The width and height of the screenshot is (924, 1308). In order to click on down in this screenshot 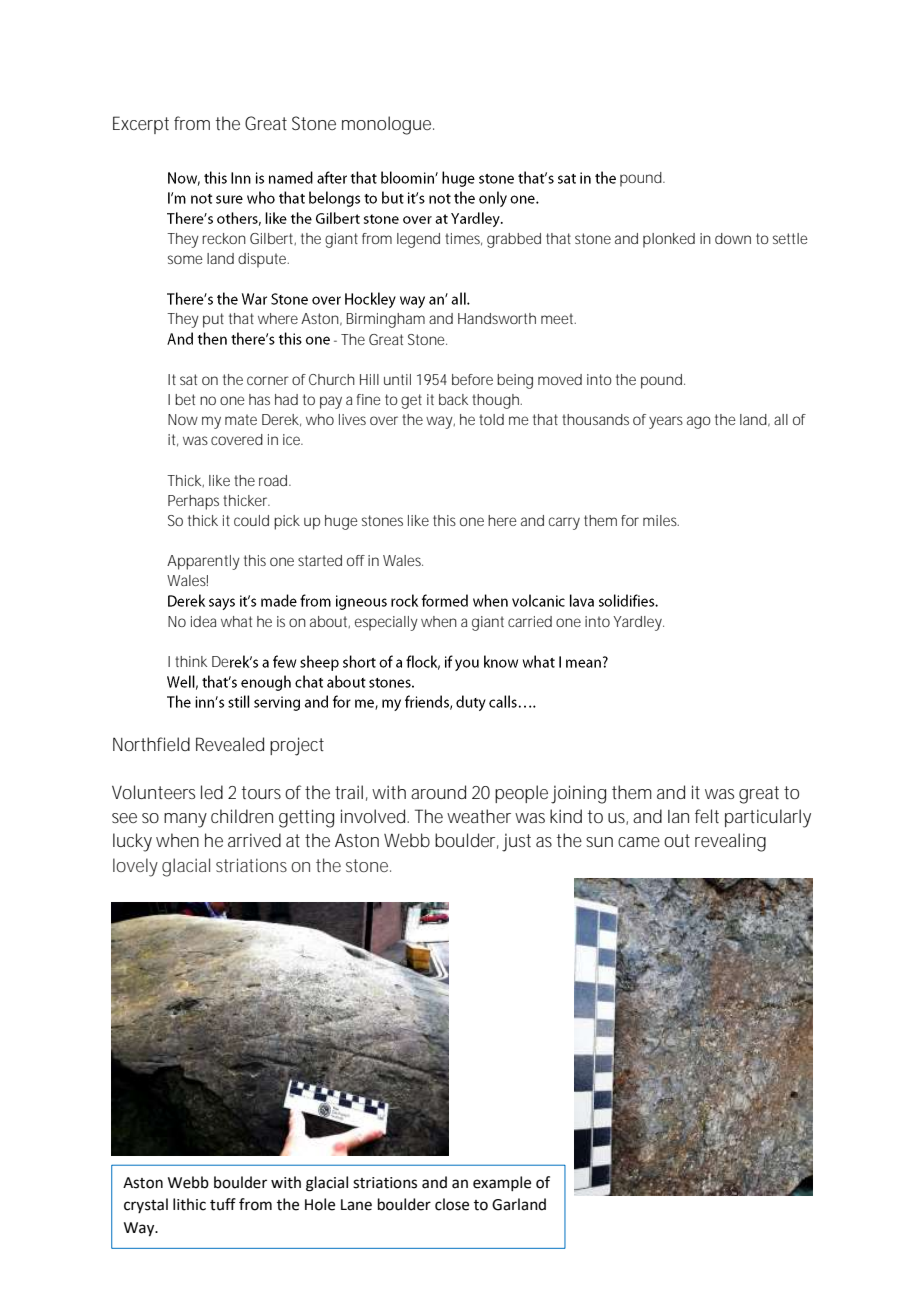, I will do `click(733, 238)`.
